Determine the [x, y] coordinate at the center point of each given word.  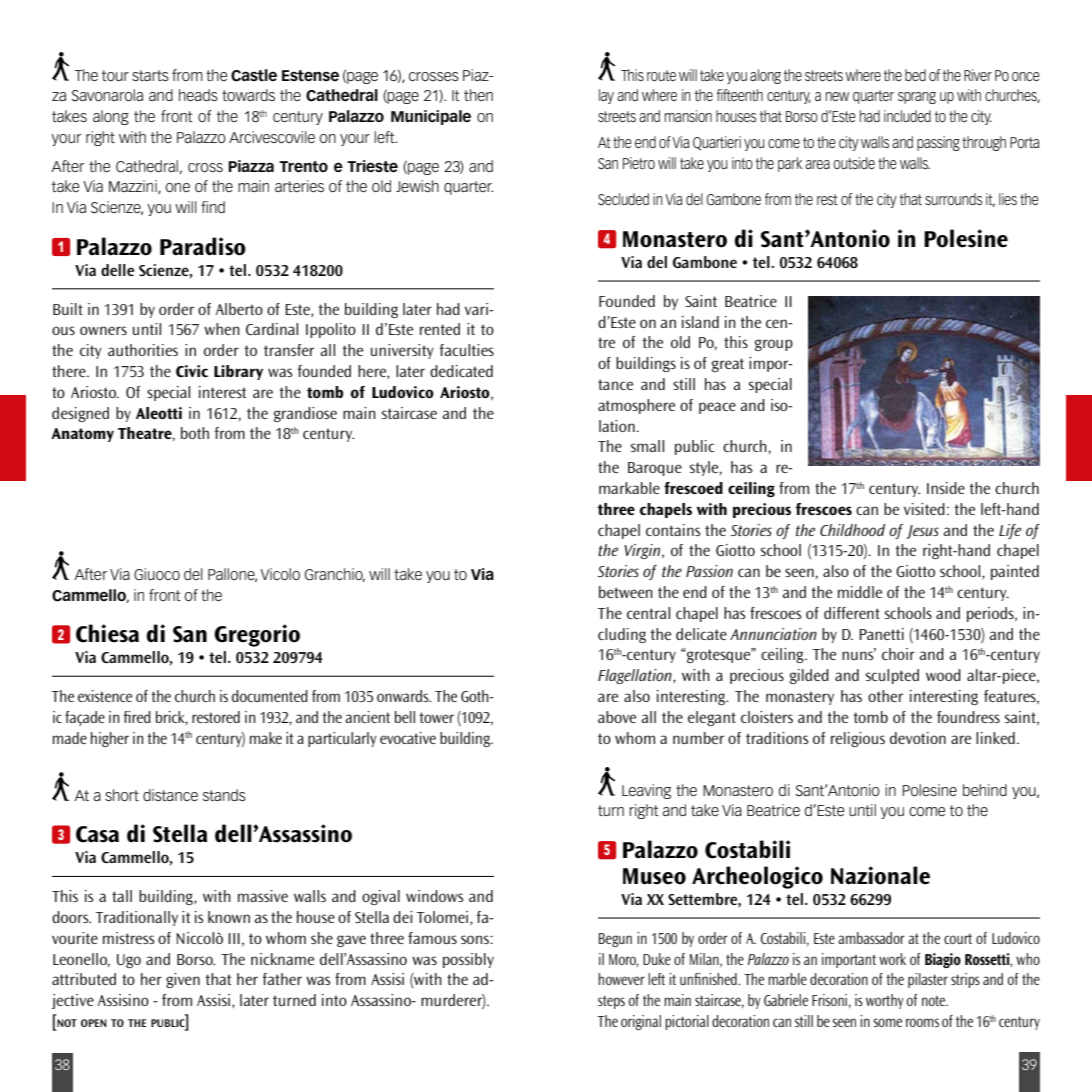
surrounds [953, 199]
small [647, 446]
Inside [946, 488]
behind [985, 790]
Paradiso [203, 246]
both [195, 433]
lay [606, 96]
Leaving [646, 791]
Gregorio [257, 635]
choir [898, 654]
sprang [917, 98]
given [183, 980]
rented [440, 329]
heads [198, 95]
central [648, 613]
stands [224, 795]
